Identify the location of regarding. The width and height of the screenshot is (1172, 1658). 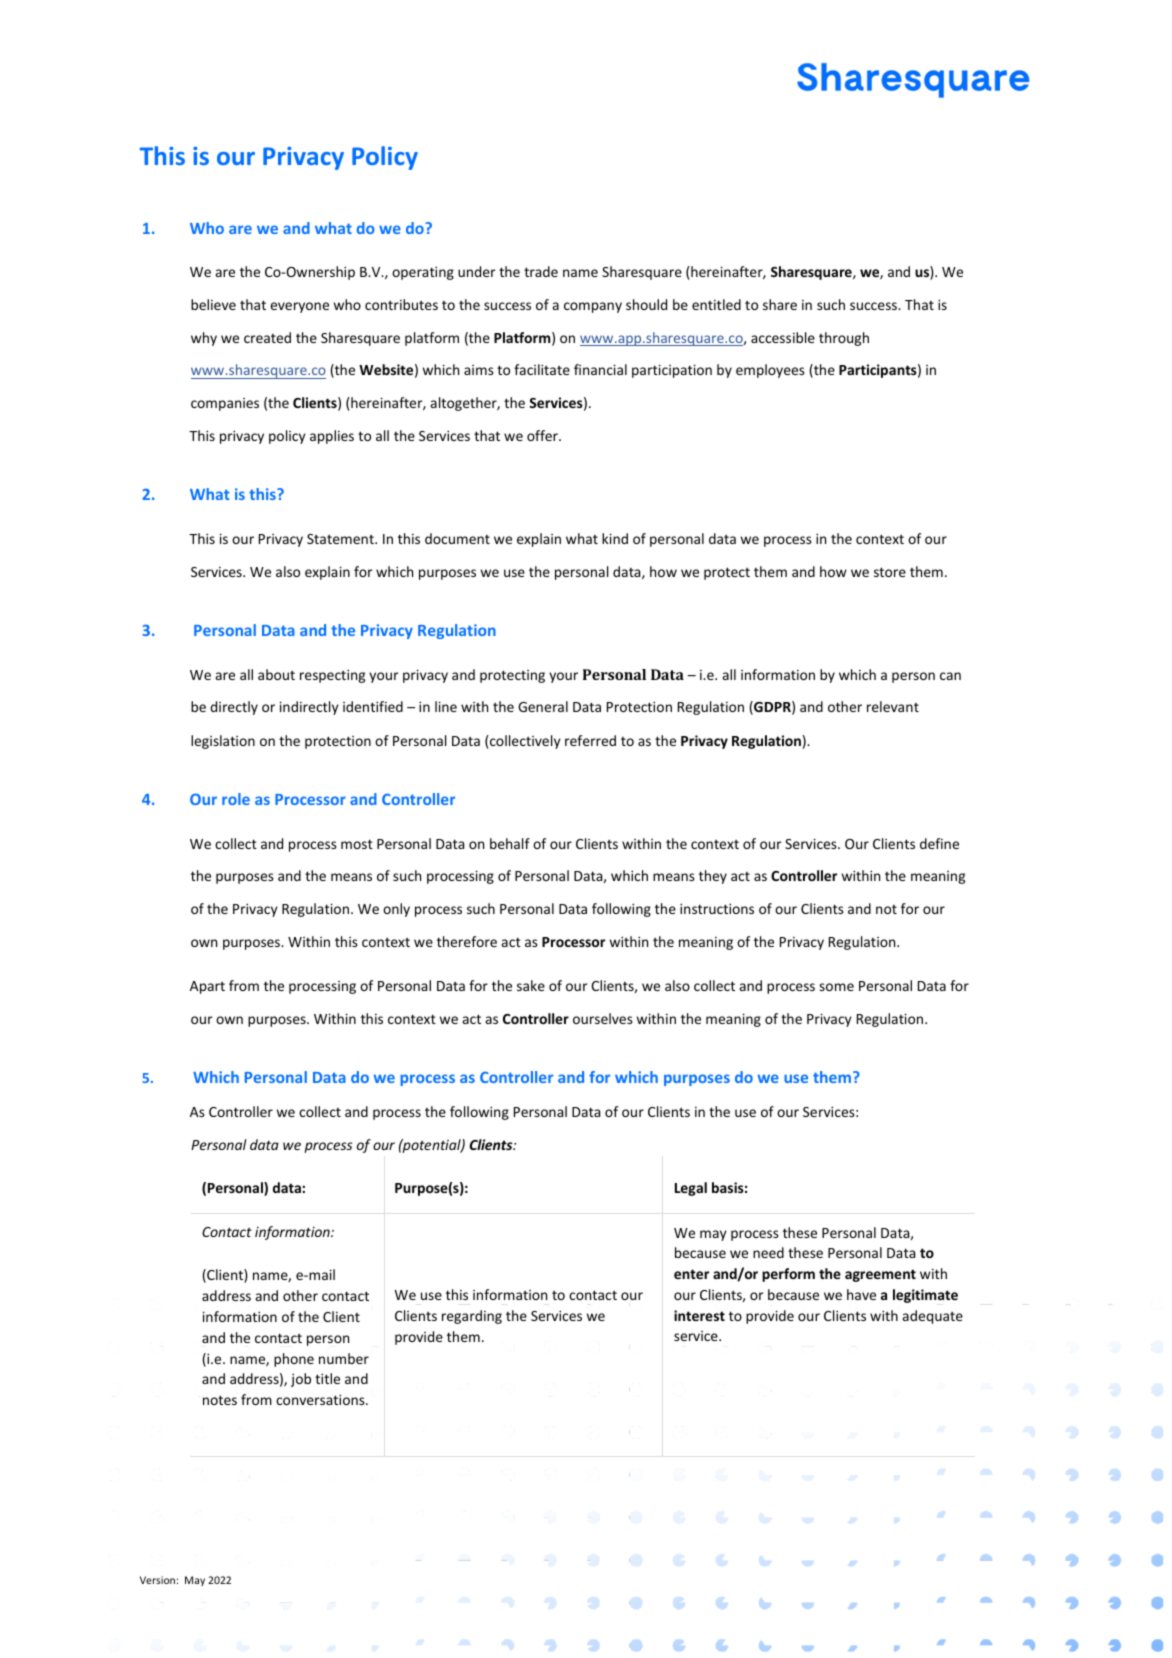
(472, 1317).
